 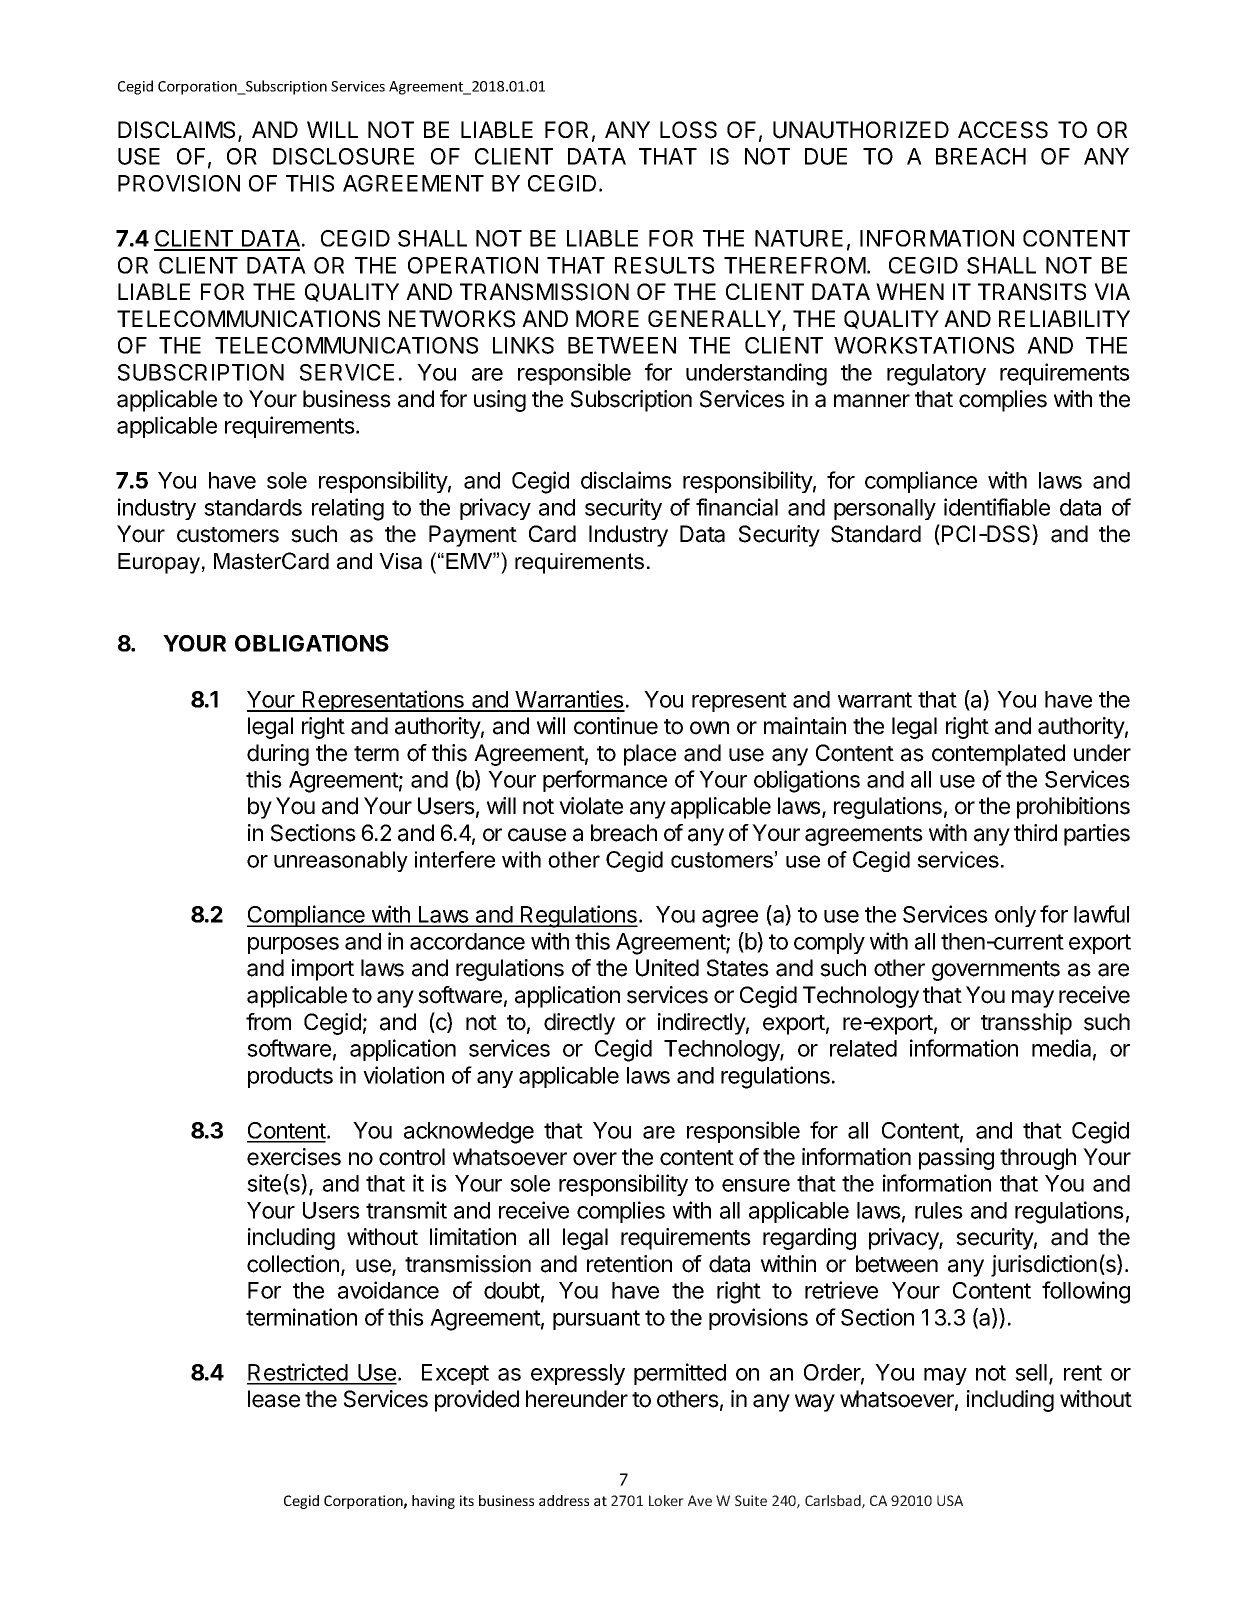 I want to click on ACCESS, so click(x=1003, y=130).
